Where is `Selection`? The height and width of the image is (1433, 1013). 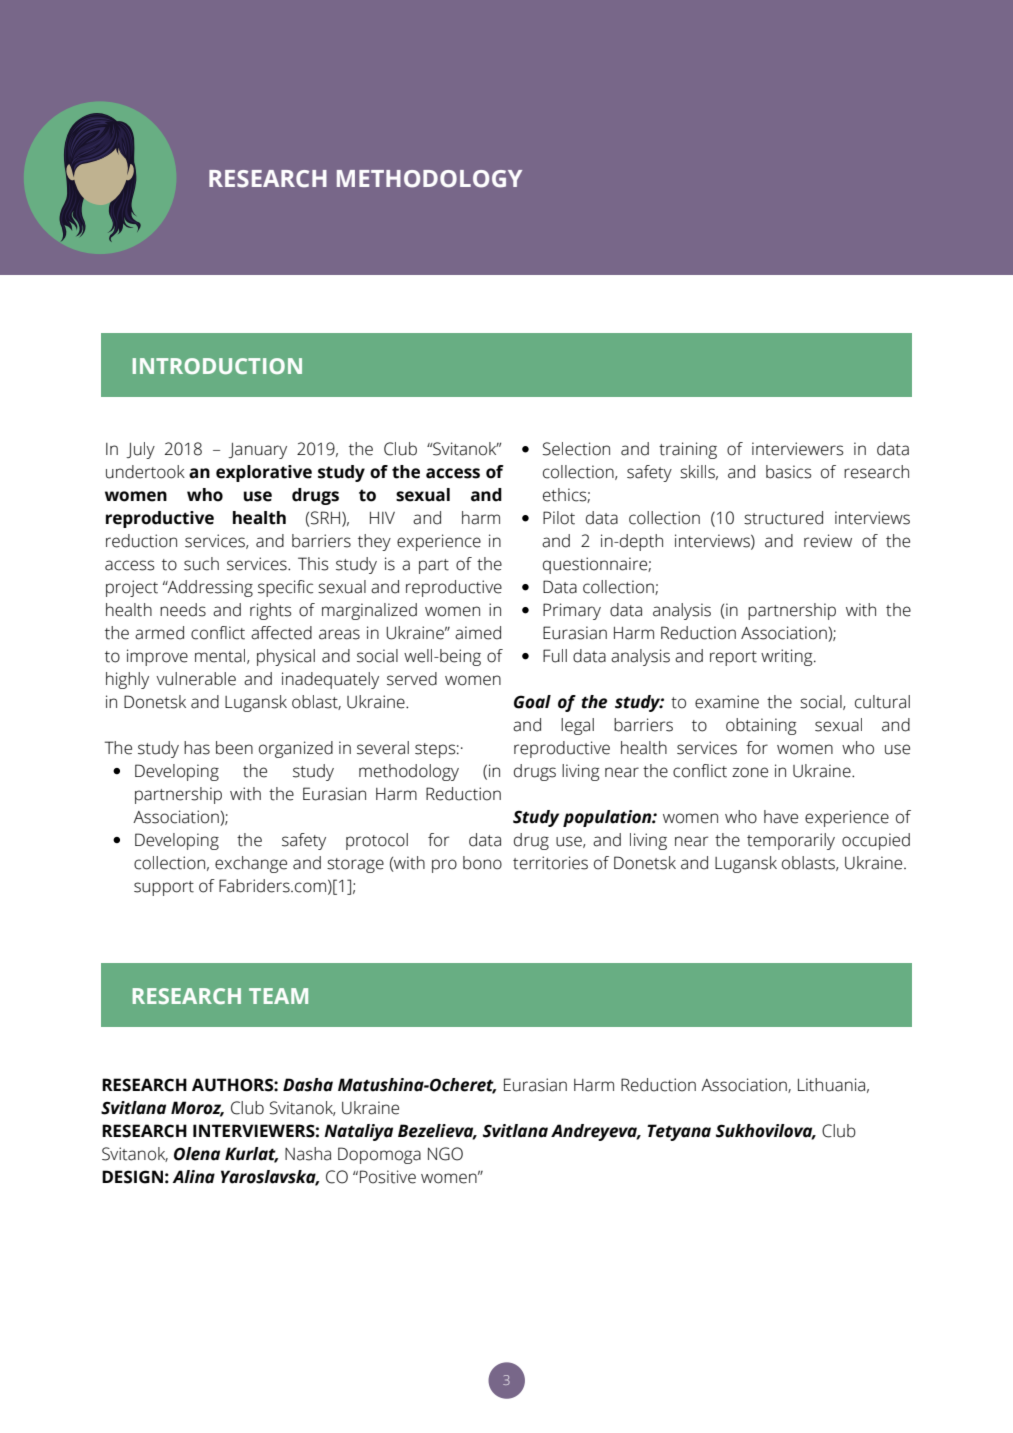 Selection is located at coordinates (576, 449).
